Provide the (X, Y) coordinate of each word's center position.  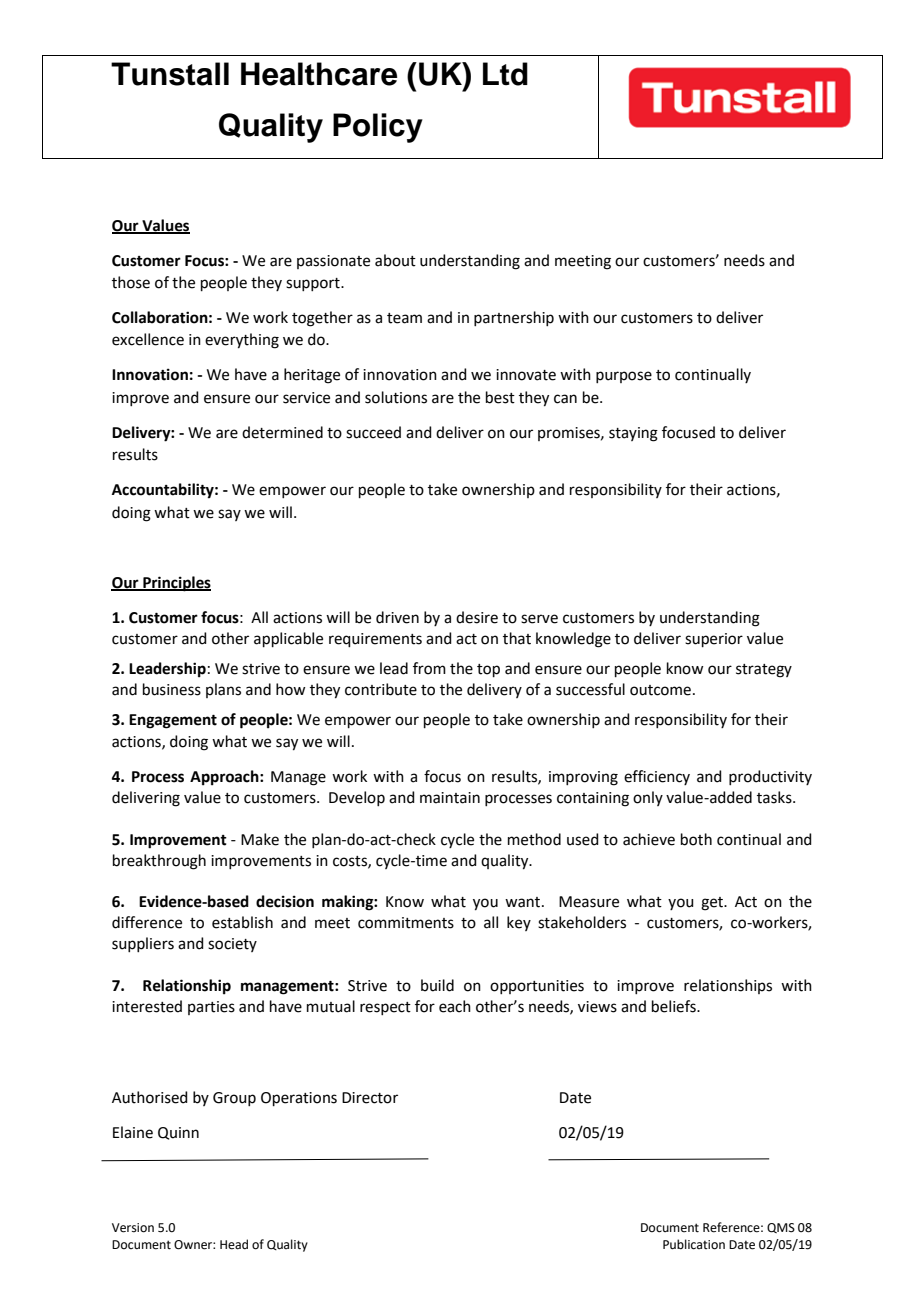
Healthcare (319, 74)
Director (370, 1098)
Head (234, 1244)
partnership (514, 318)
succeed (373, 432)
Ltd (505, 74)
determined (282, 432)
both (696, 839)
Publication (694, 1244)
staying (633, 434)
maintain (450, 798)
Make (260, 839)
